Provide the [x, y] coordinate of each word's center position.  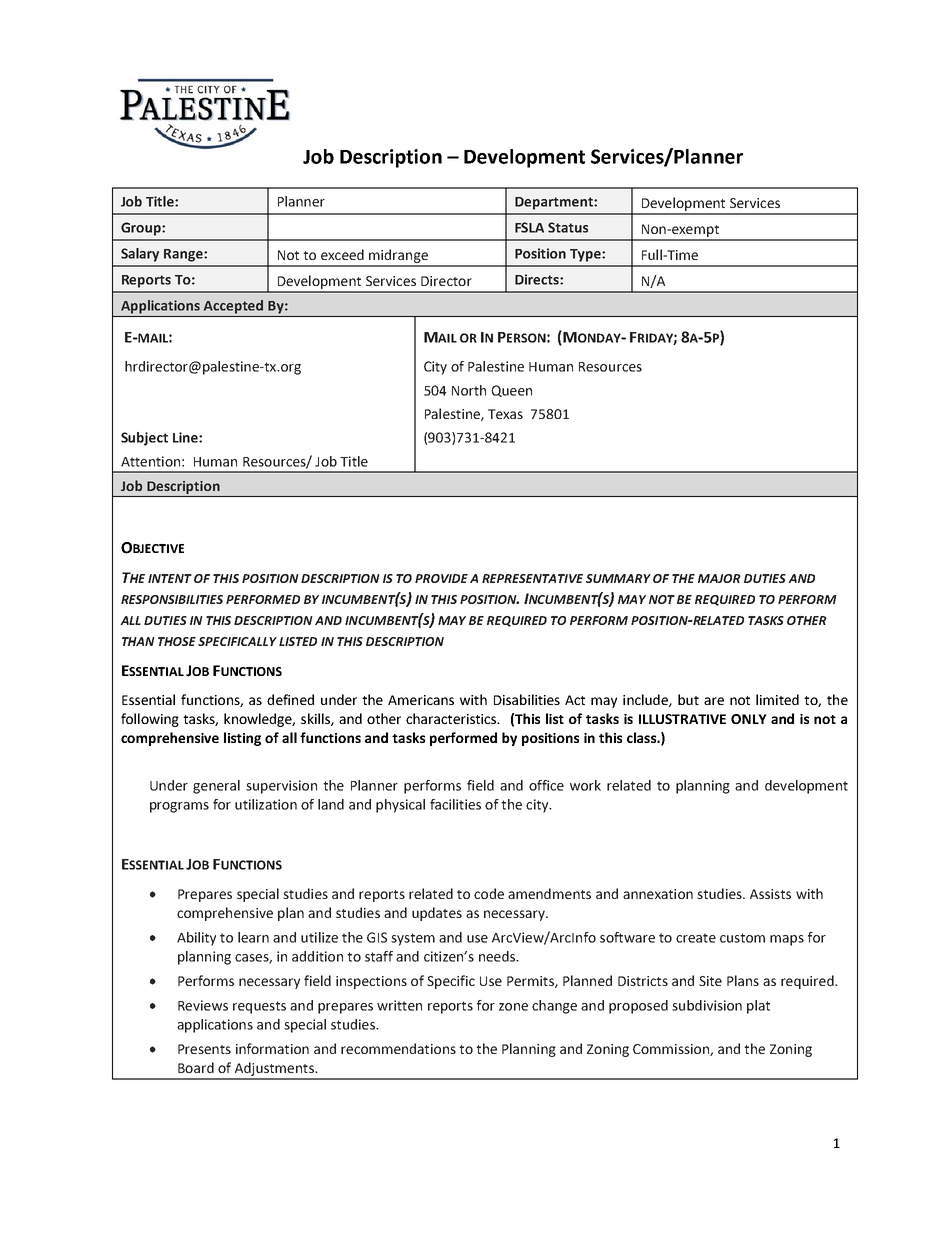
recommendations [398, 1048]
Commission [672, 1050]
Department [555, 203]
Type [586, 255]
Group [142, 229]
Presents [204, 1049]
